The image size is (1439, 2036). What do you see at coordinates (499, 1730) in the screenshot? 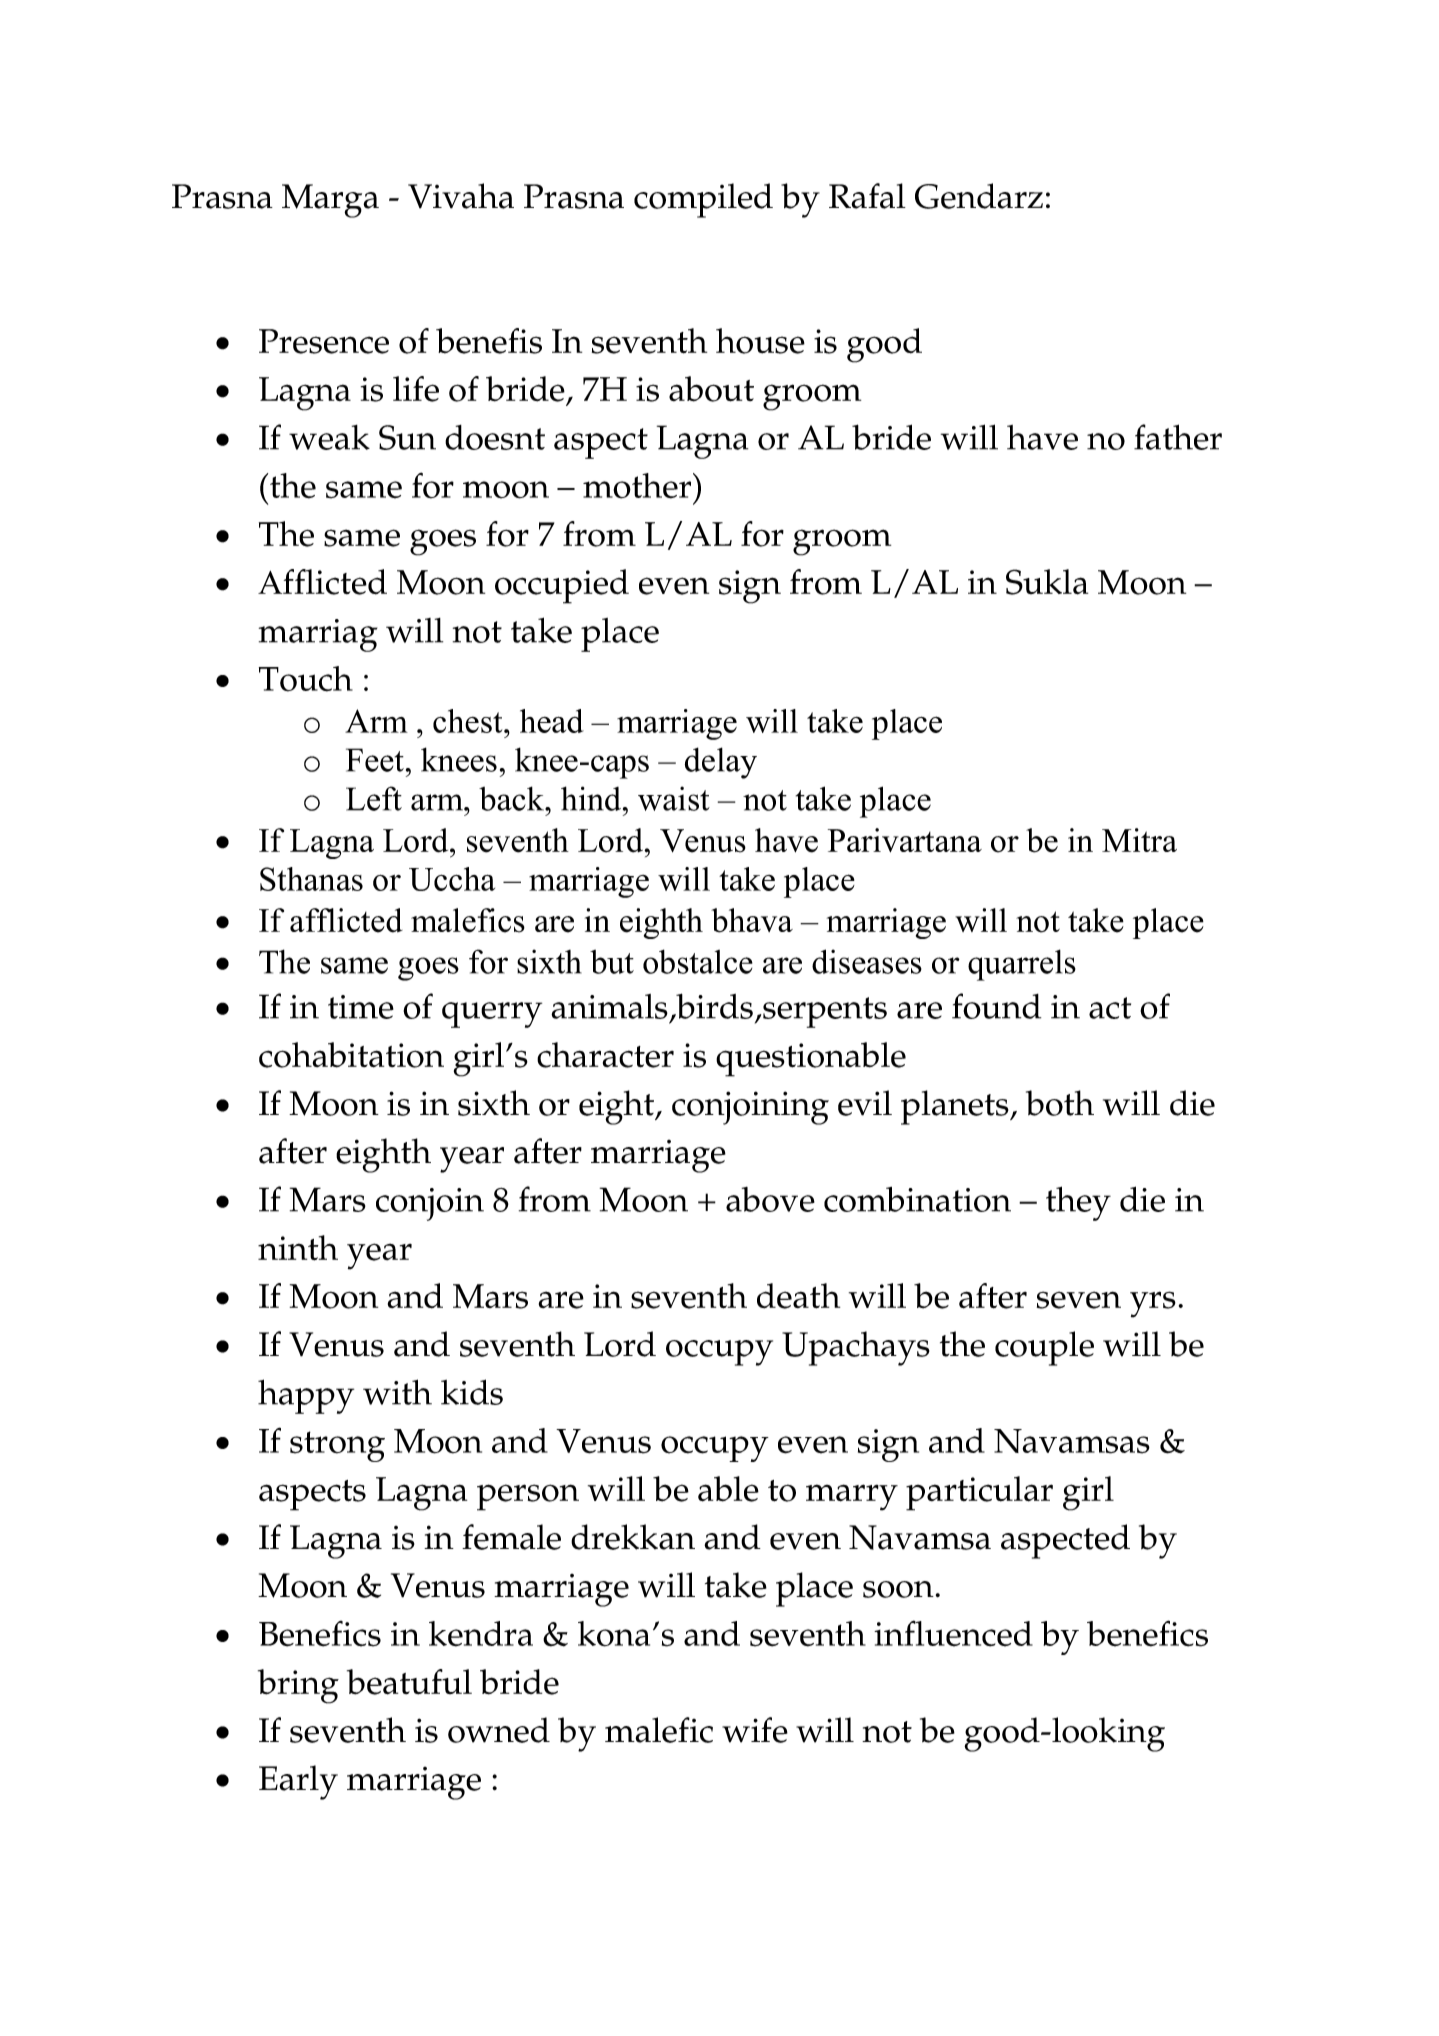
I see `owned` at bounding box center [499, 1730].
